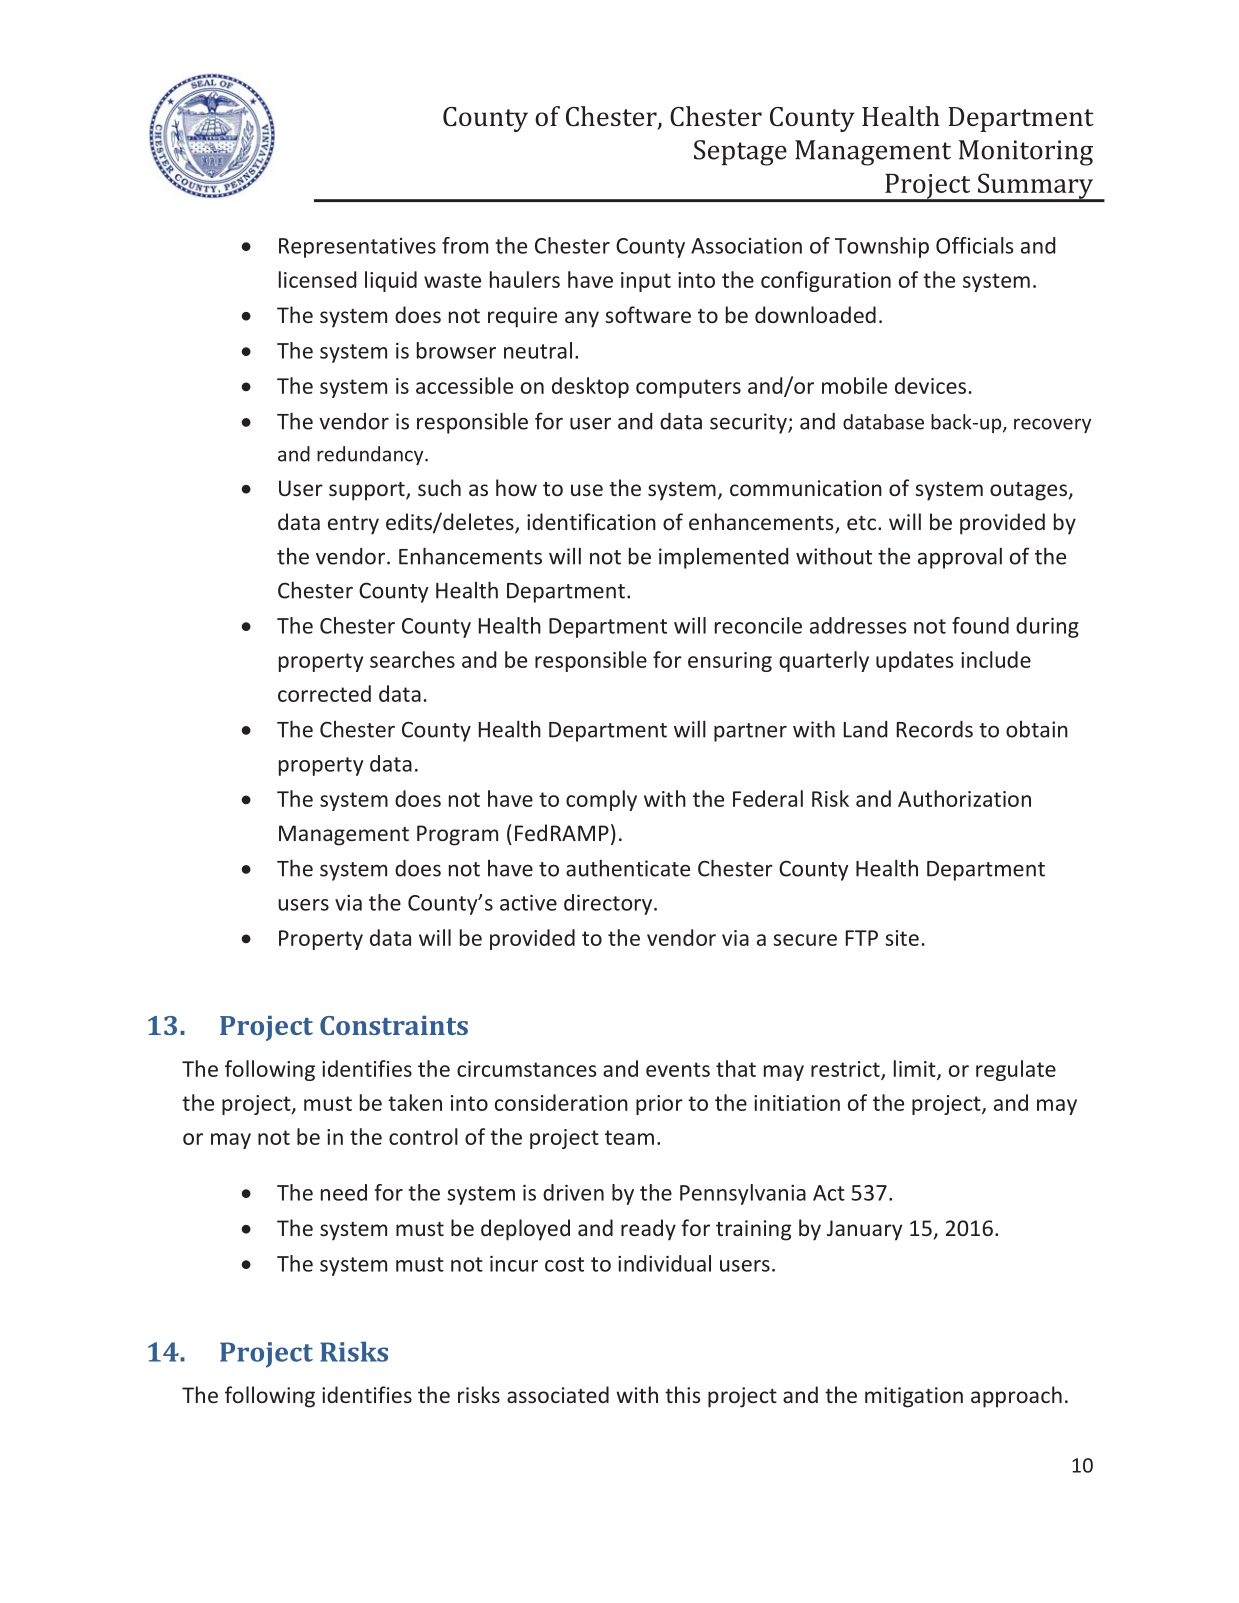 The image size is (1239, 1603). I want to click on searches, so click(412, 659).
